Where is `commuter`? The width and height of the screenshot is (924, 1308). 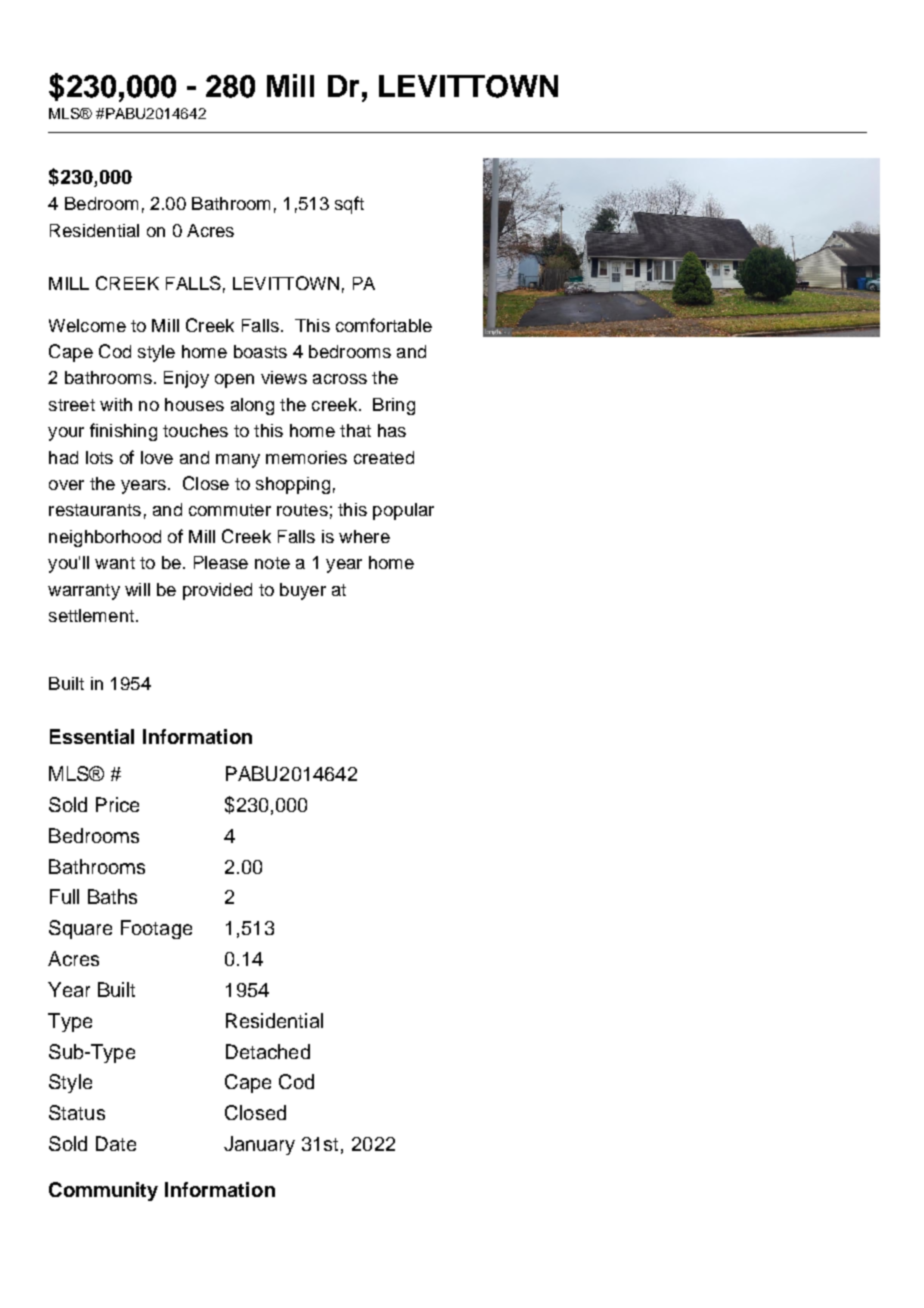
commuter is located at coordinates (230, 510).
